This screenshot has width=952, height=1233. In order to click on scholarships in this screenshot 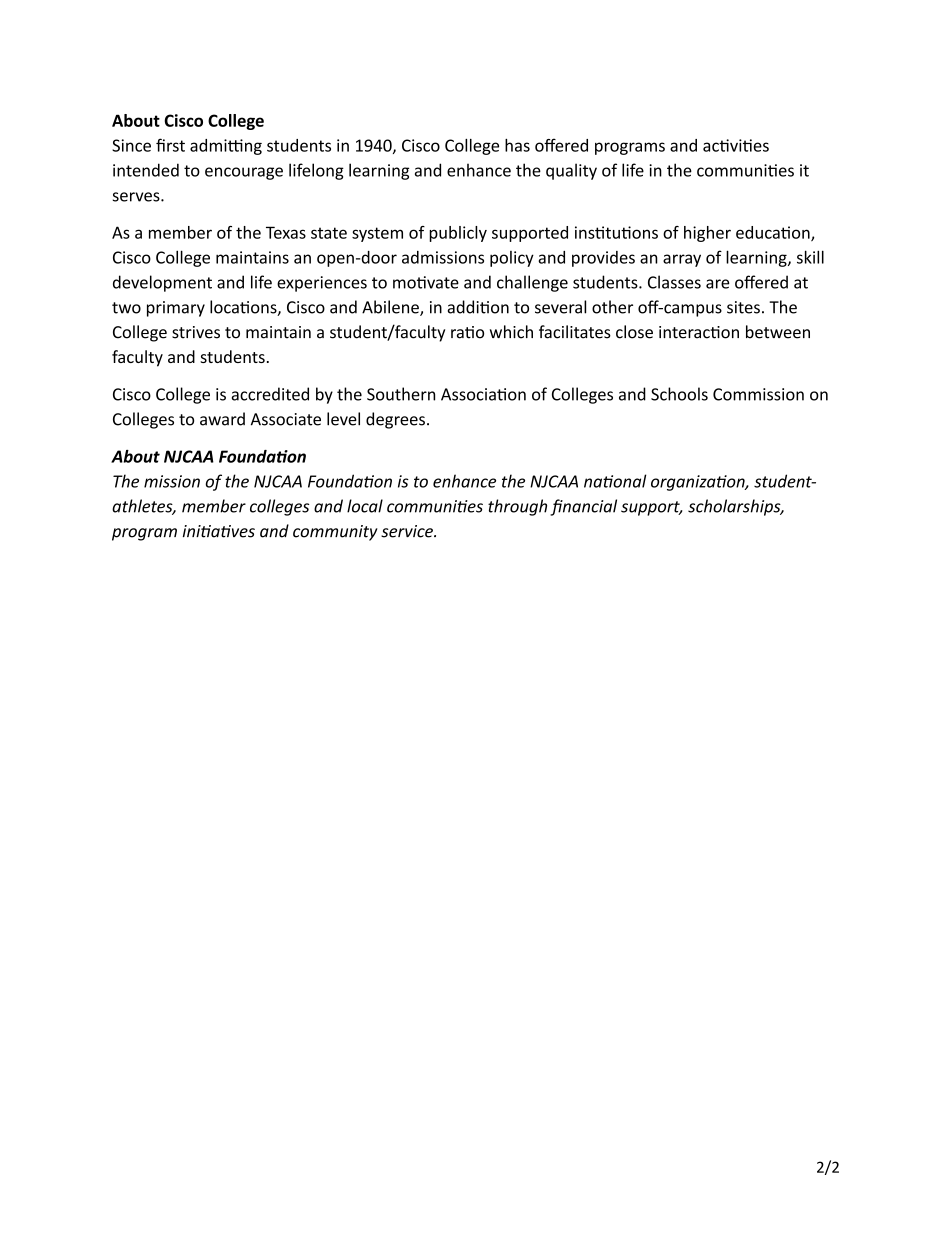, I will do `click(735, 507)`.
